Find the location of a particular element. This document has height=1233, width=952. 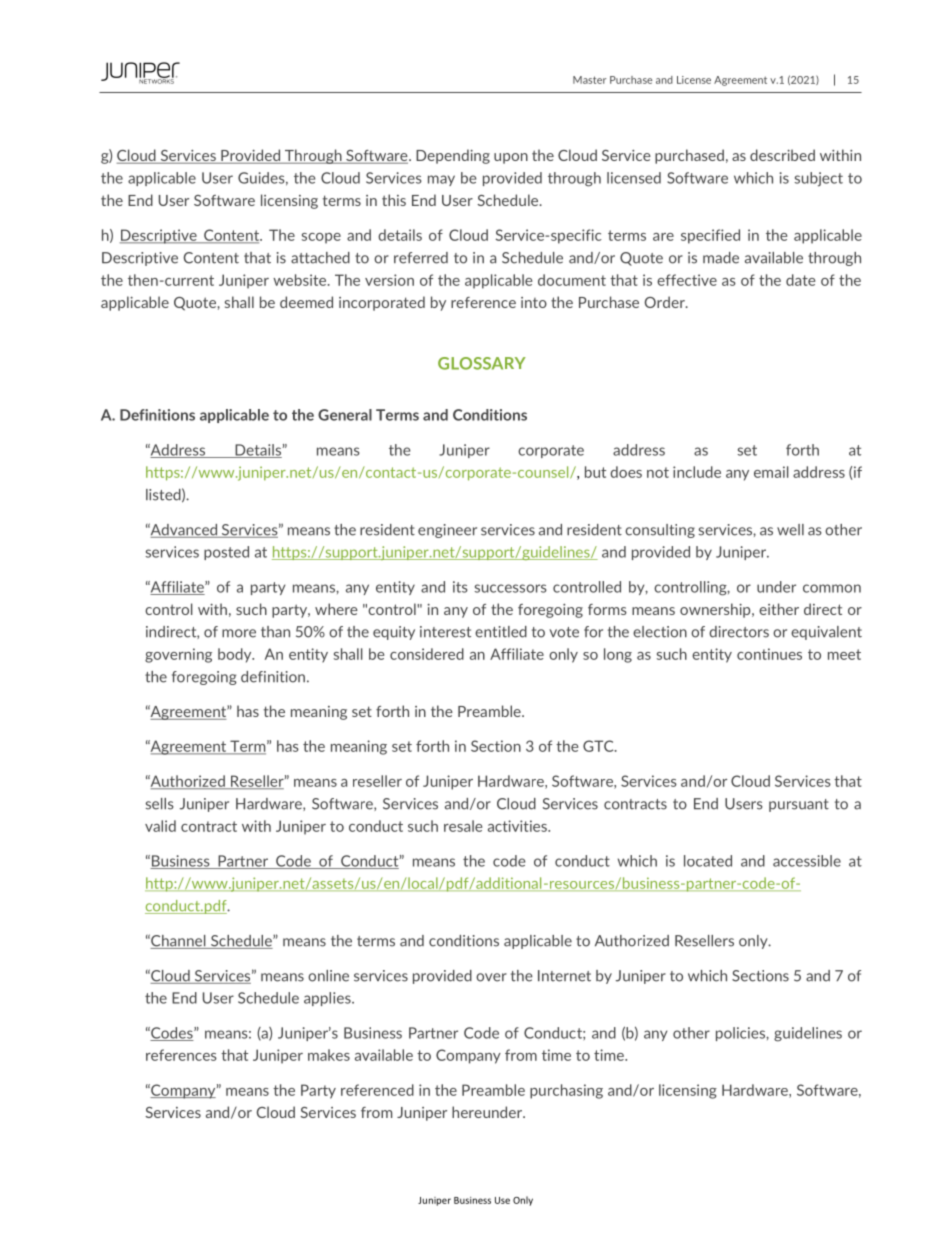

activities is located at coordinates (518, 826).
